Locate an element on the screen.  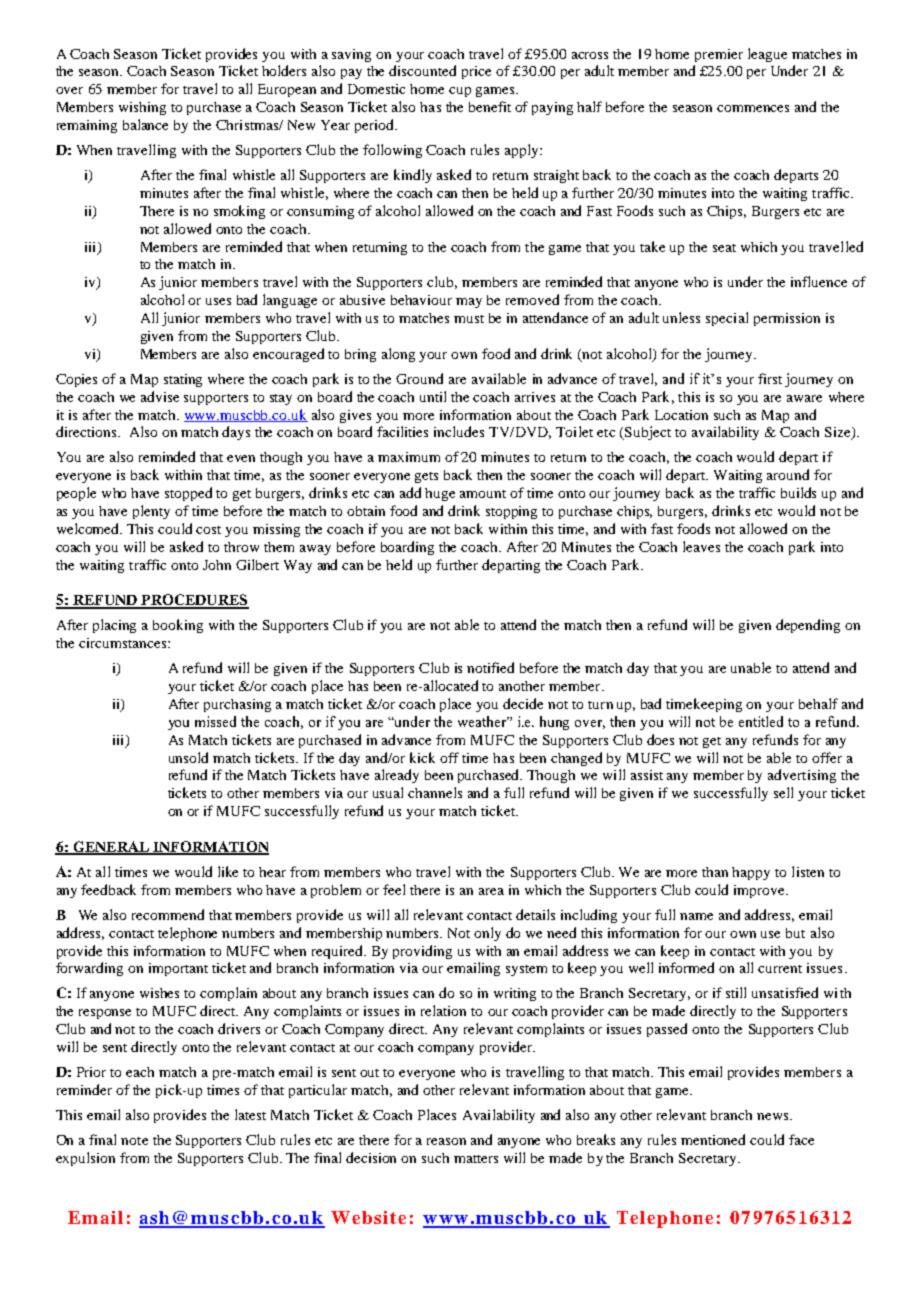
includes is located at coordinates (459, 431).
